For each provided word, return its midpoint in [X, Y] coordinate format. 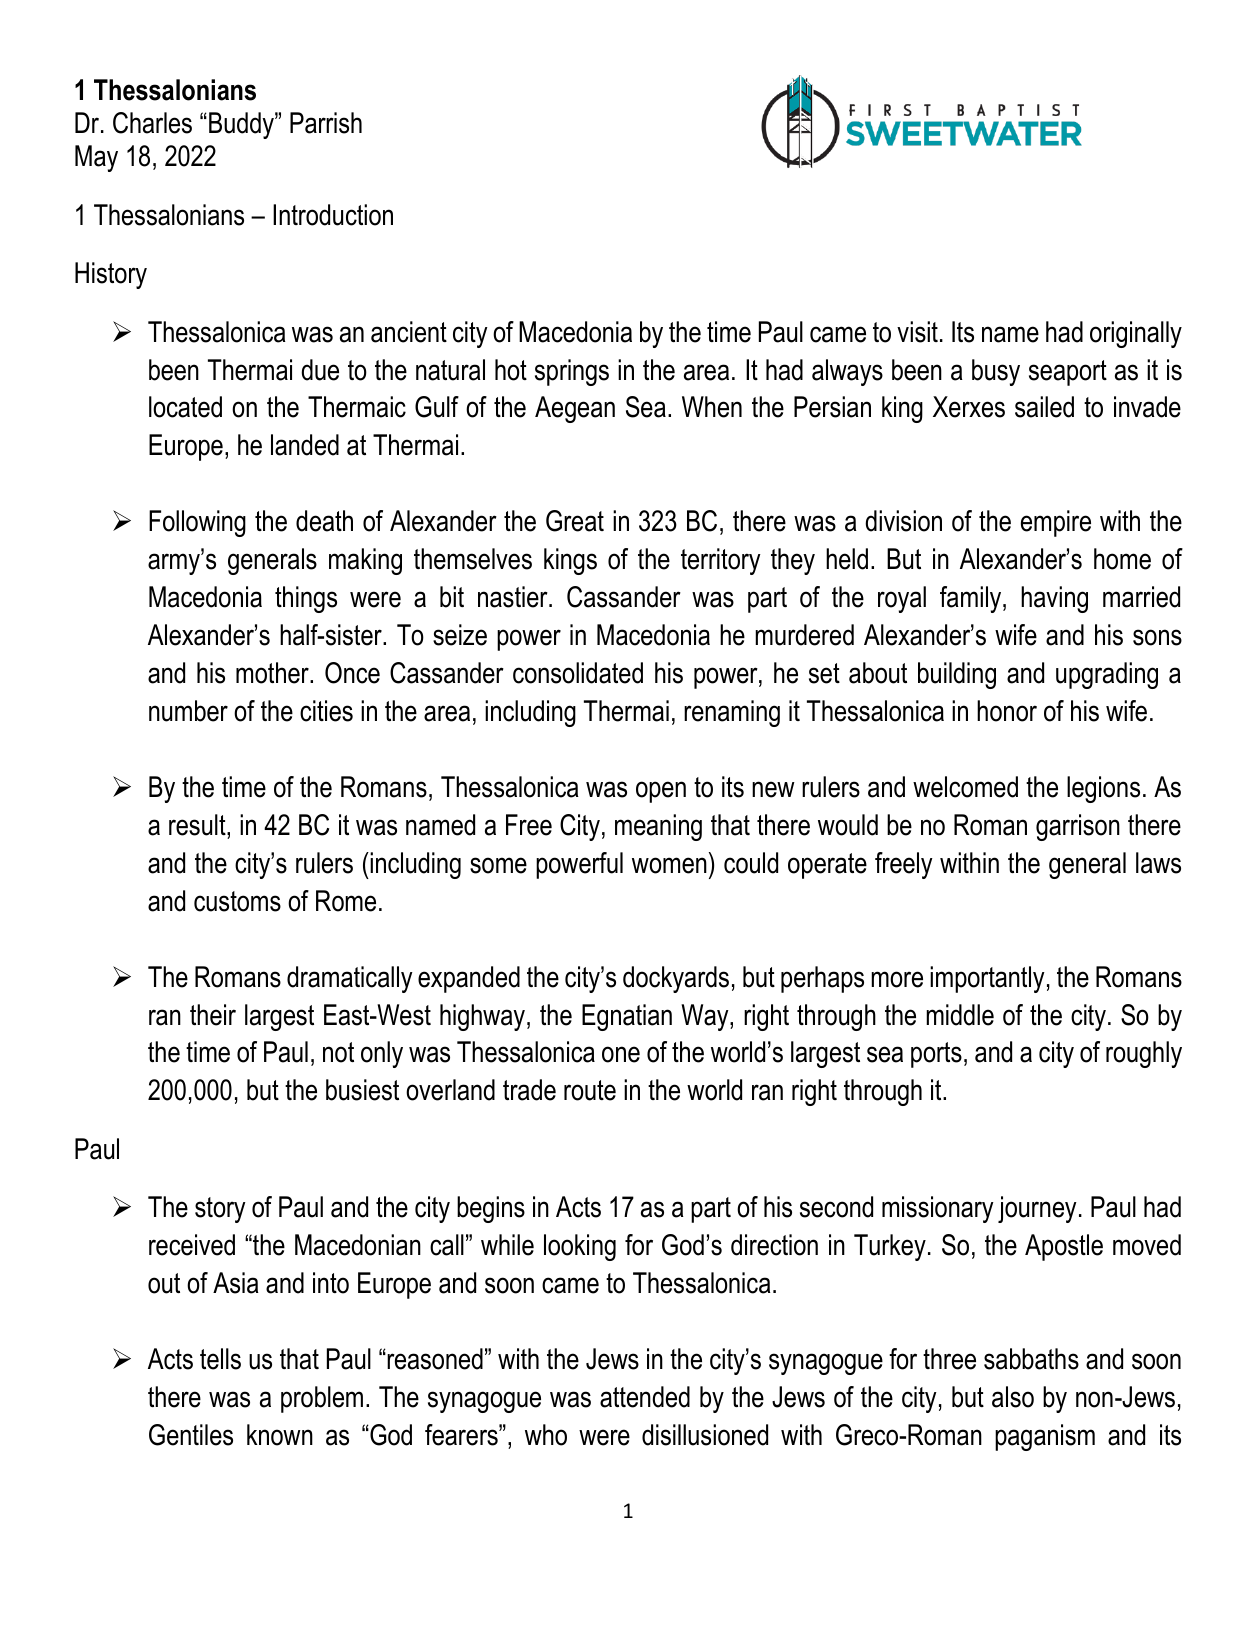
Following [197, 523]
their [213, 1015]
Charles [152, 123]
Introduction [333, 215]
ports [936, 1055]
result [198, 825]
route [590, 1090]
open [661, 792]
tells [220, 1359]
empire [1056, 523]
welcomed [965, 787]
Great [575, 521]
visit [917, 332]
